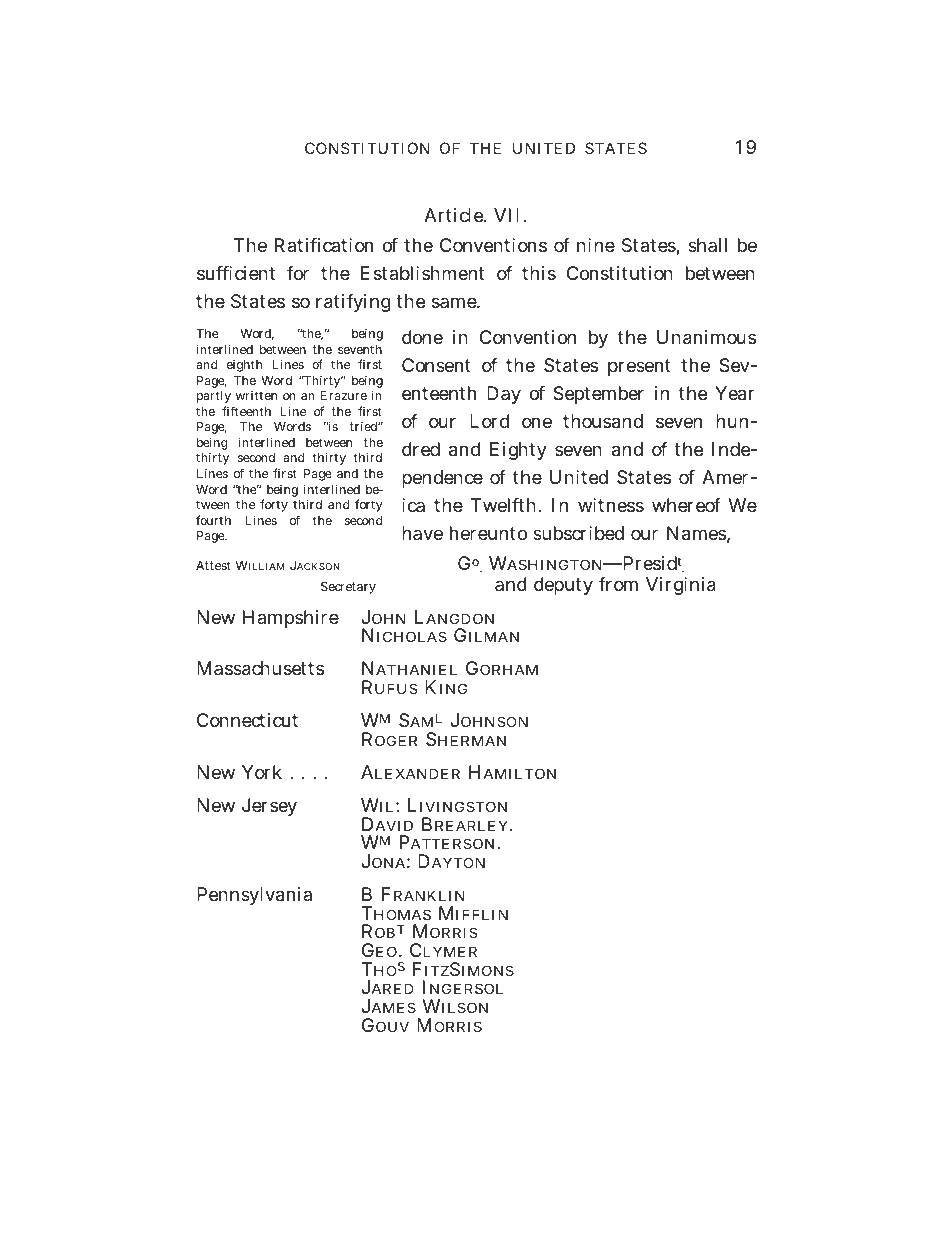  What do you see at coordinates (563, 586) in the screenshot?
I see `deputy` at bounding box center [563, 586].
